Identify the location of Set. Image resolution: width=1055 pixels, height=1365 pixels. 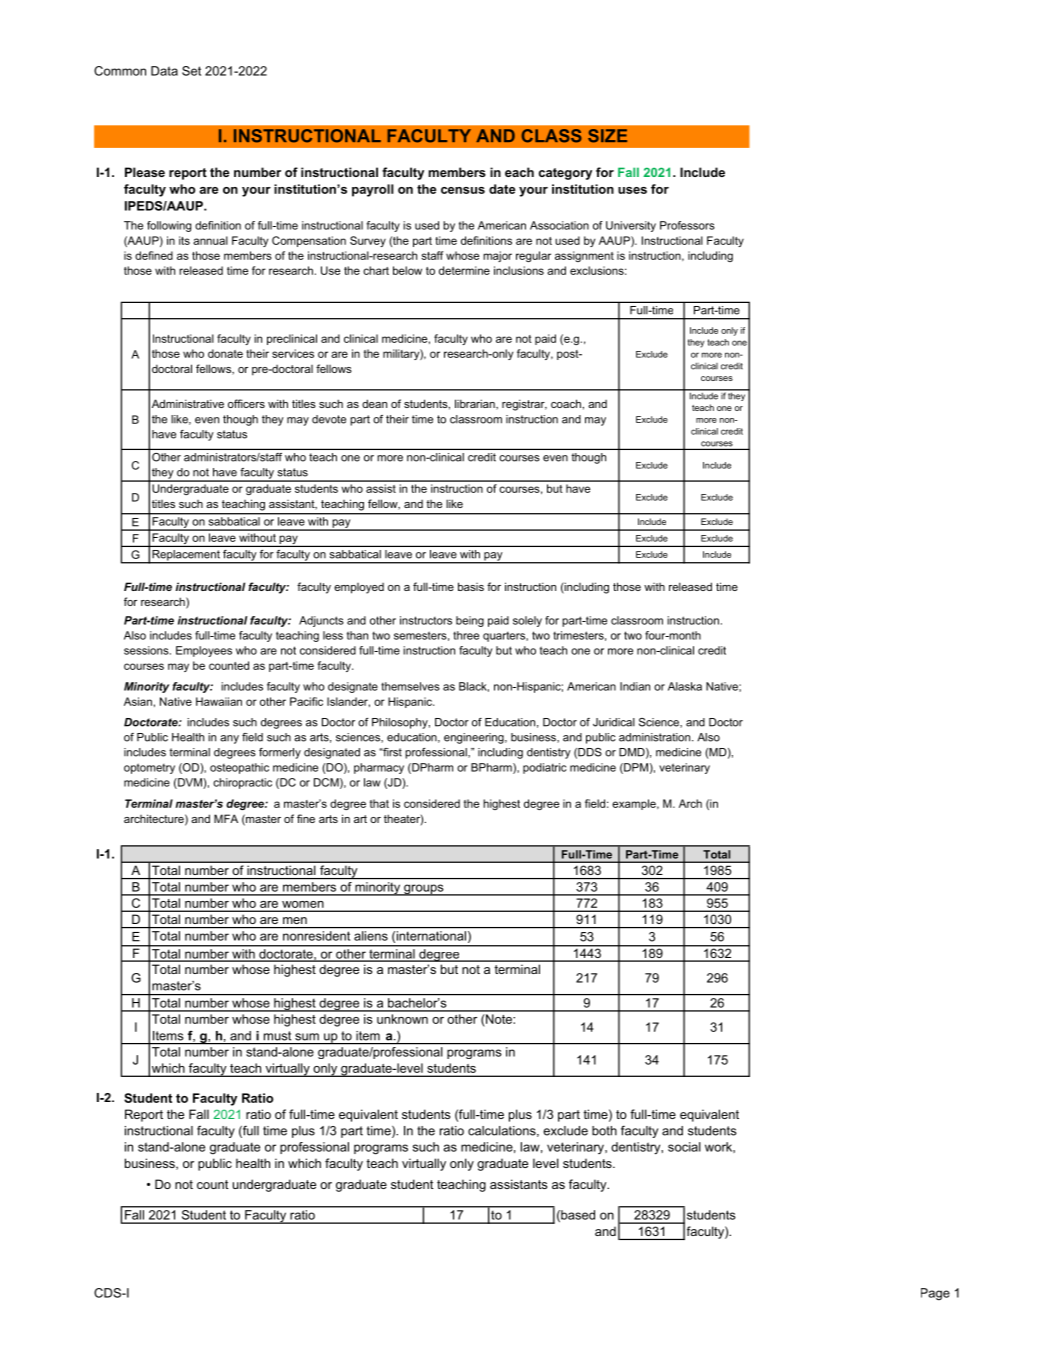
(191, 71).
